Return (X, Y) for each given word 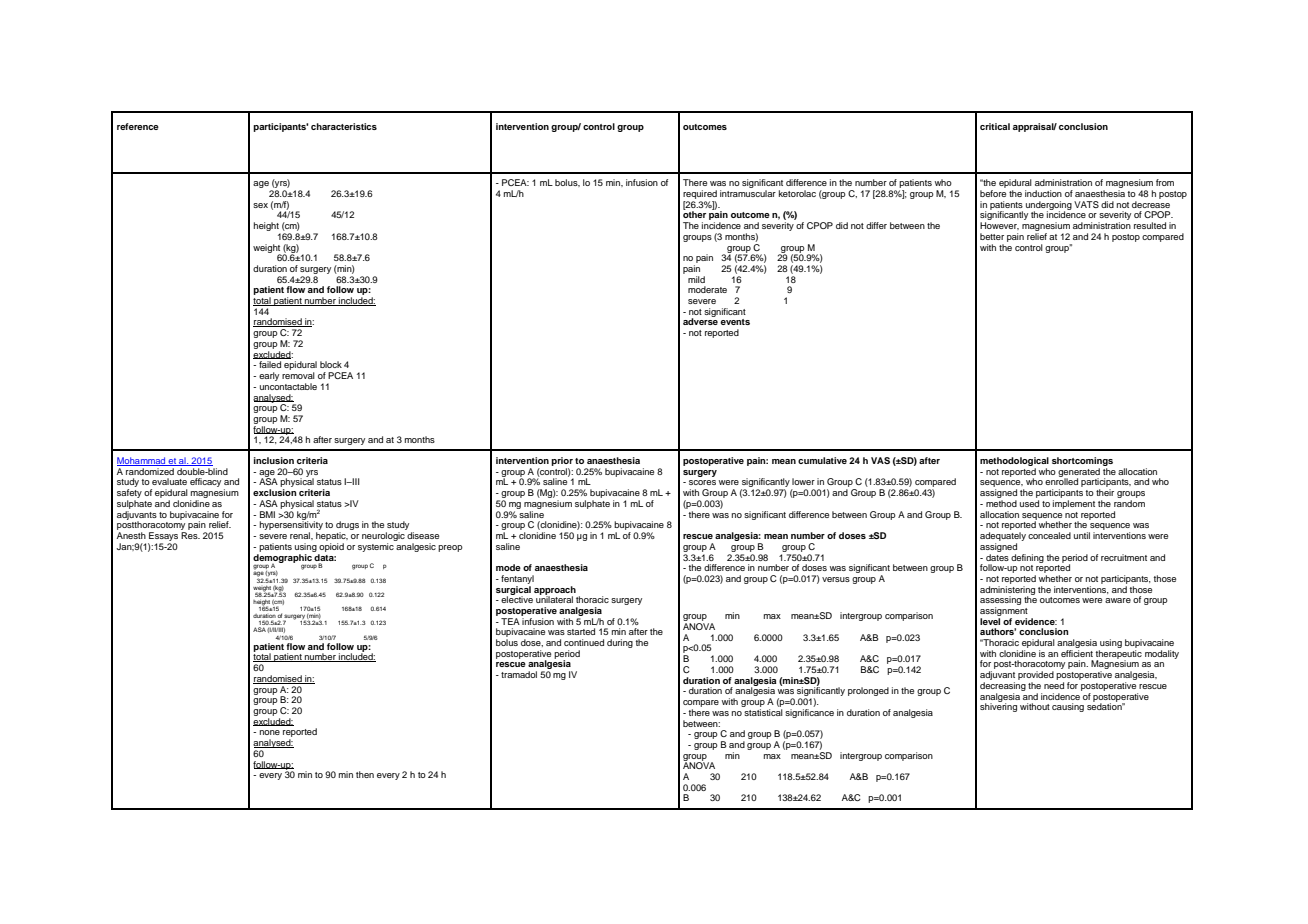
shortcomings (1082, 463)
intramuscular (748, 193)
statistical (763, 712)
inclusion (274, 460)
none (270, 732)
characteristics (344, 126)
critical (995, 126)
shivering (998, 706)
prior (562, 461)
